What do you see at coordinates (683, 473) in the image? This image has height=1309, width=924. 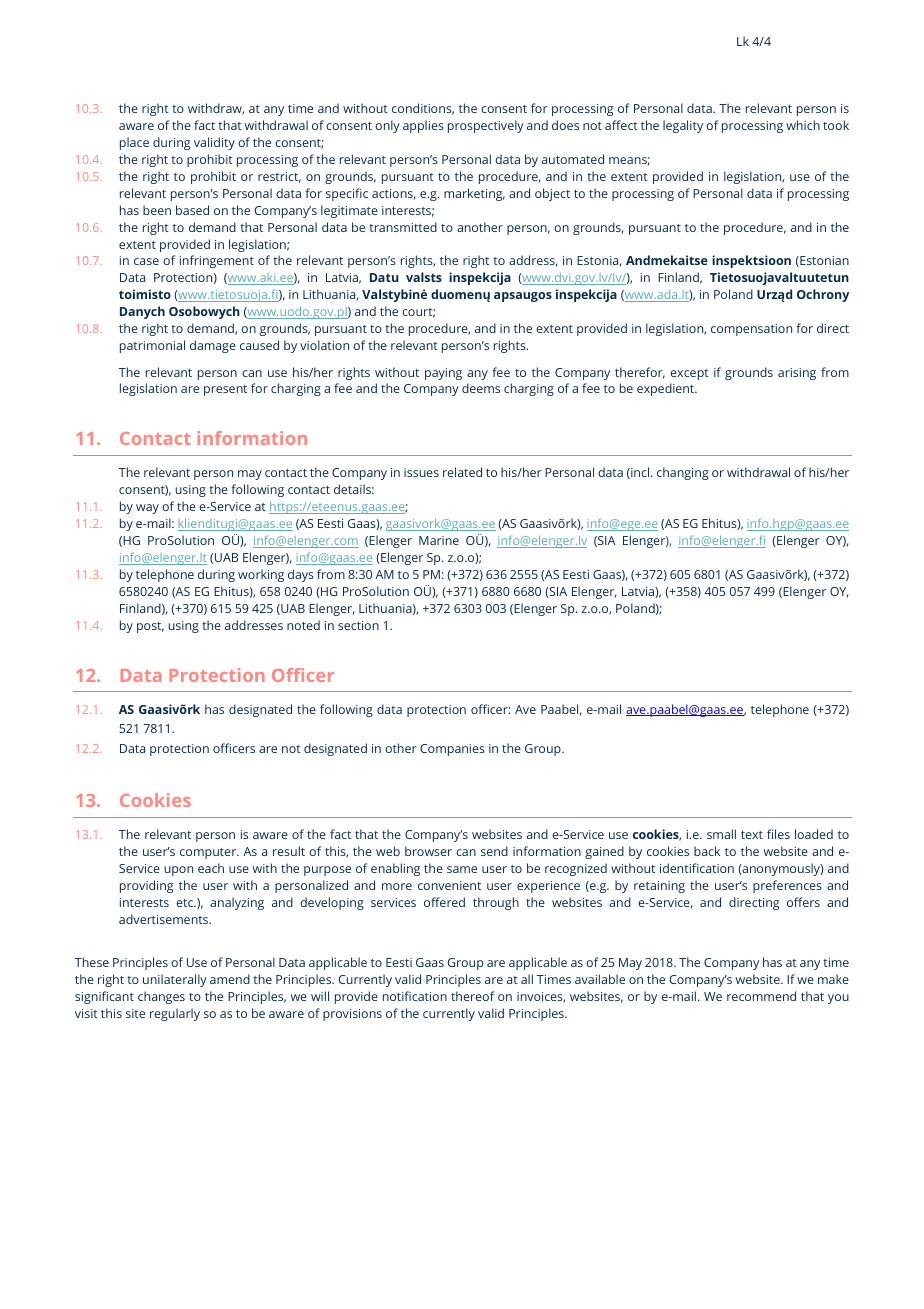 I see `changing` at bounding box center [683, 473].
